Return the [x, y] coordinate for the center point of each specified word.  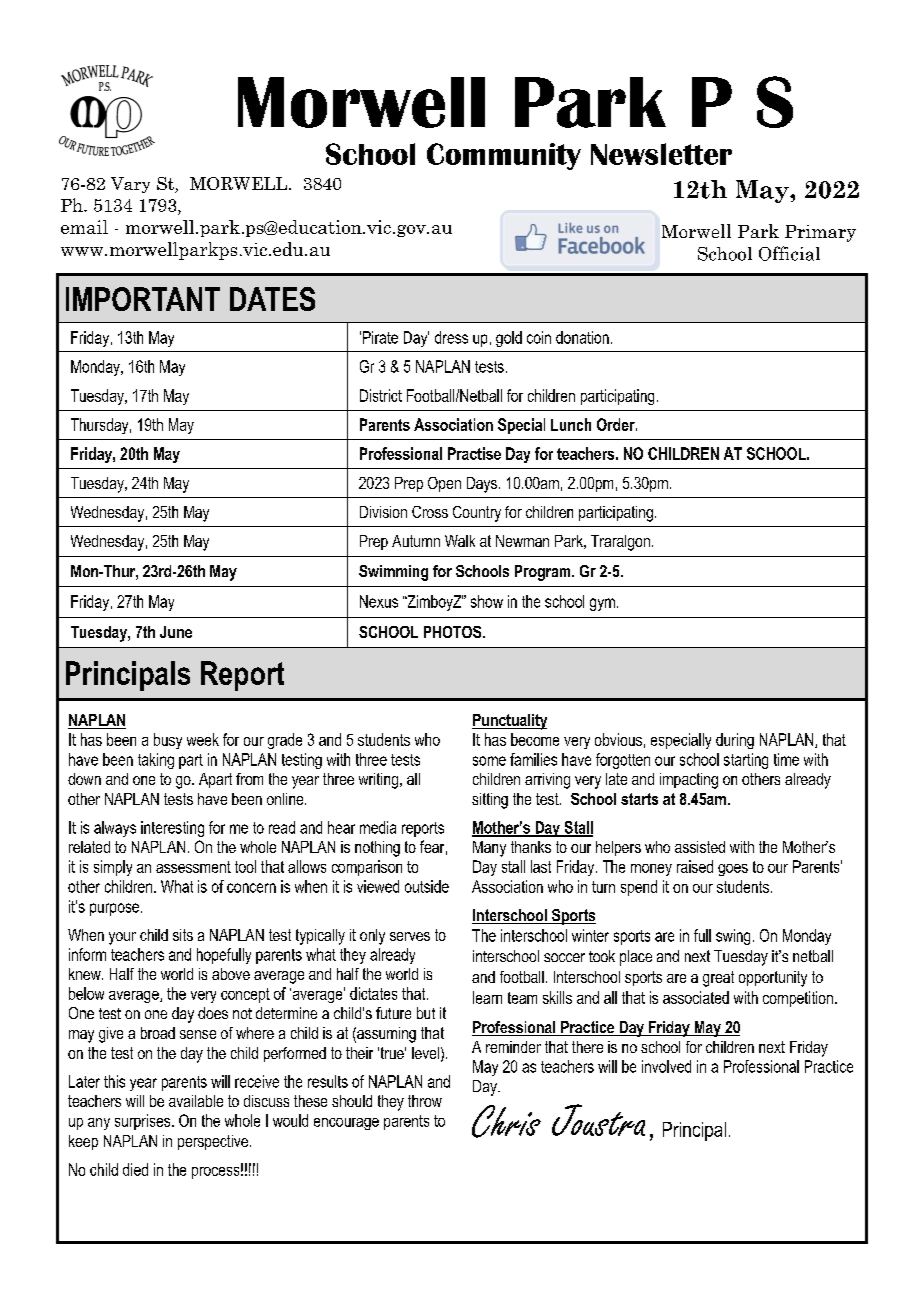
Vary [130, 185]
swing [733, 937]
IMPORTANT [143, 299]
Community [504, 156]
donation [582, 337]
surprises [144, 1122]
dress [451, 337]
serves [410, 936]
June [176, 632]
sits [183, 935]
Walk [460, 541]
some [489, 761]
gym [602, 604]
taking [156, 761]
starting [746, 761]
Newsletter [661, 154]
